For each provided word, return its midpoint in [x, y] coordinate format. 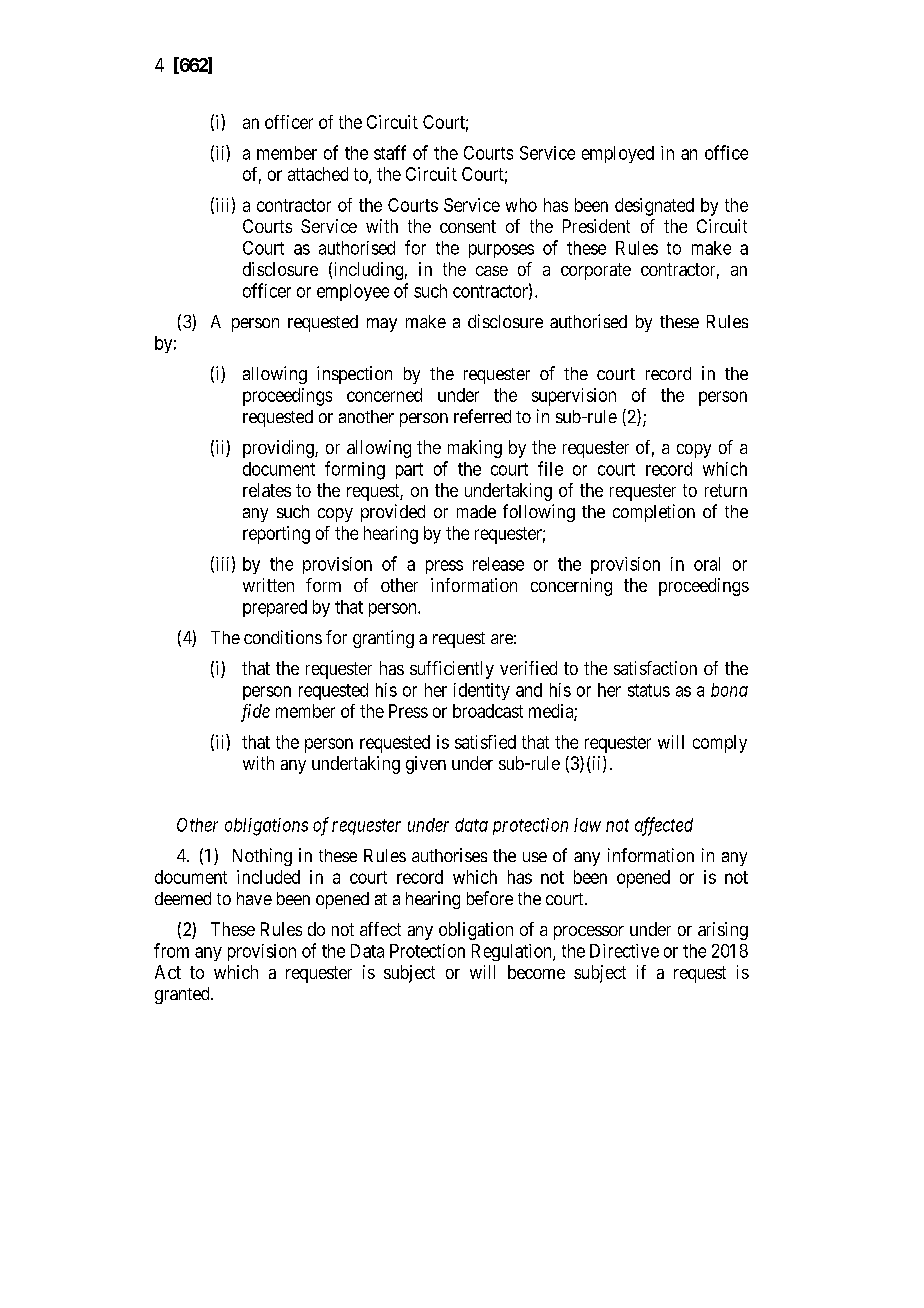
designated [654, 207]
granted [183, 995]
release [498, 564]
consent [468, 226]
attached [318, 174]
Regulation [513, 952]
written [268, 585]
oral [707, 564]
